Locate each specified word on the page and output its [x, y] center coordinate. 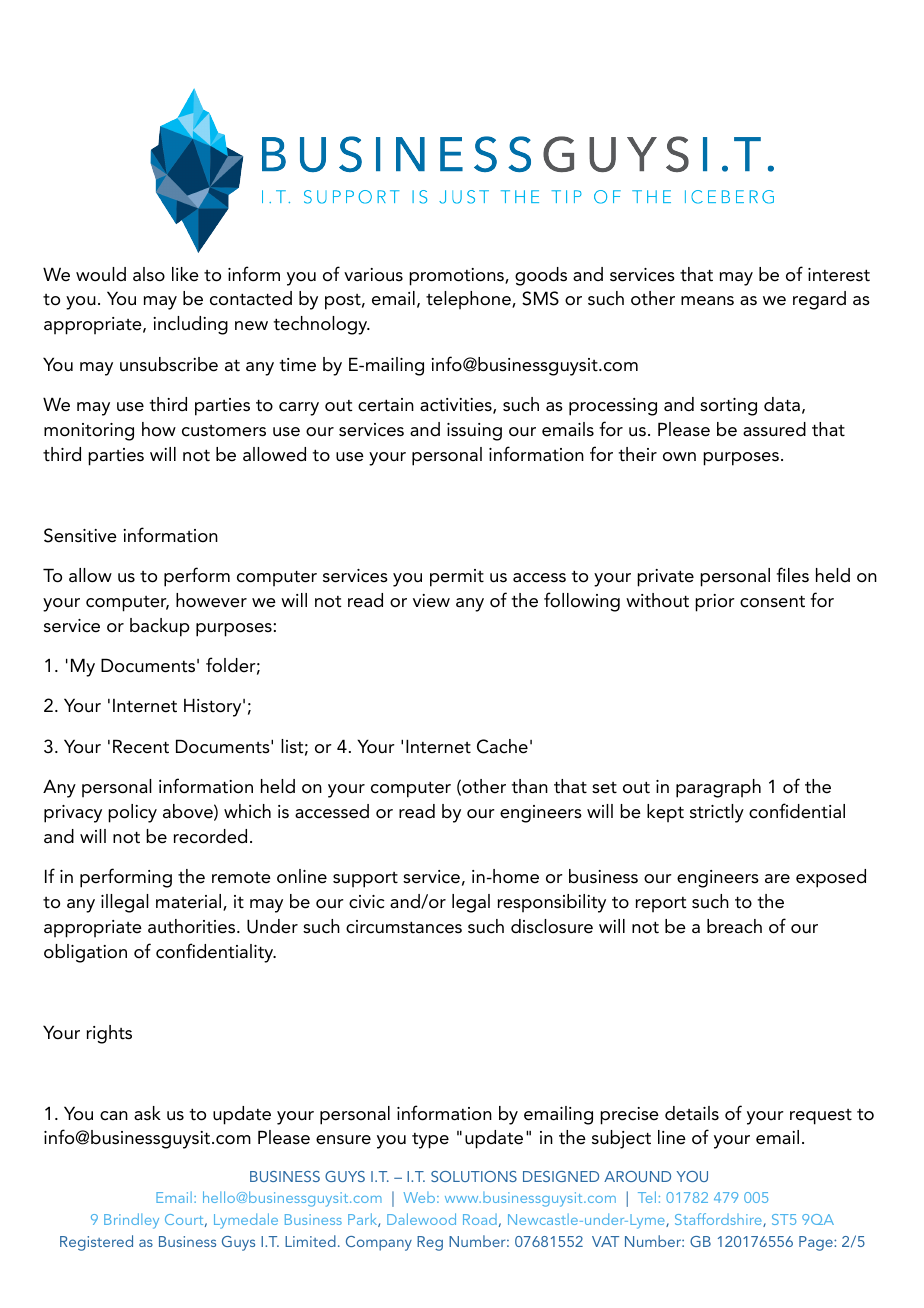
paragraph [718, 788]
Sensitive [80, 535]
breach [734, 926]
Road [480, 1219]
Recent [141, 746]
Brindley [131, 1221]
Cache [502, 746]
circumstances [404, 927]
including [190, 325]
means [707, 301]
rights [109, 1034]
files [793, 575]
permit [457, 578]
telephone [469, 300]
